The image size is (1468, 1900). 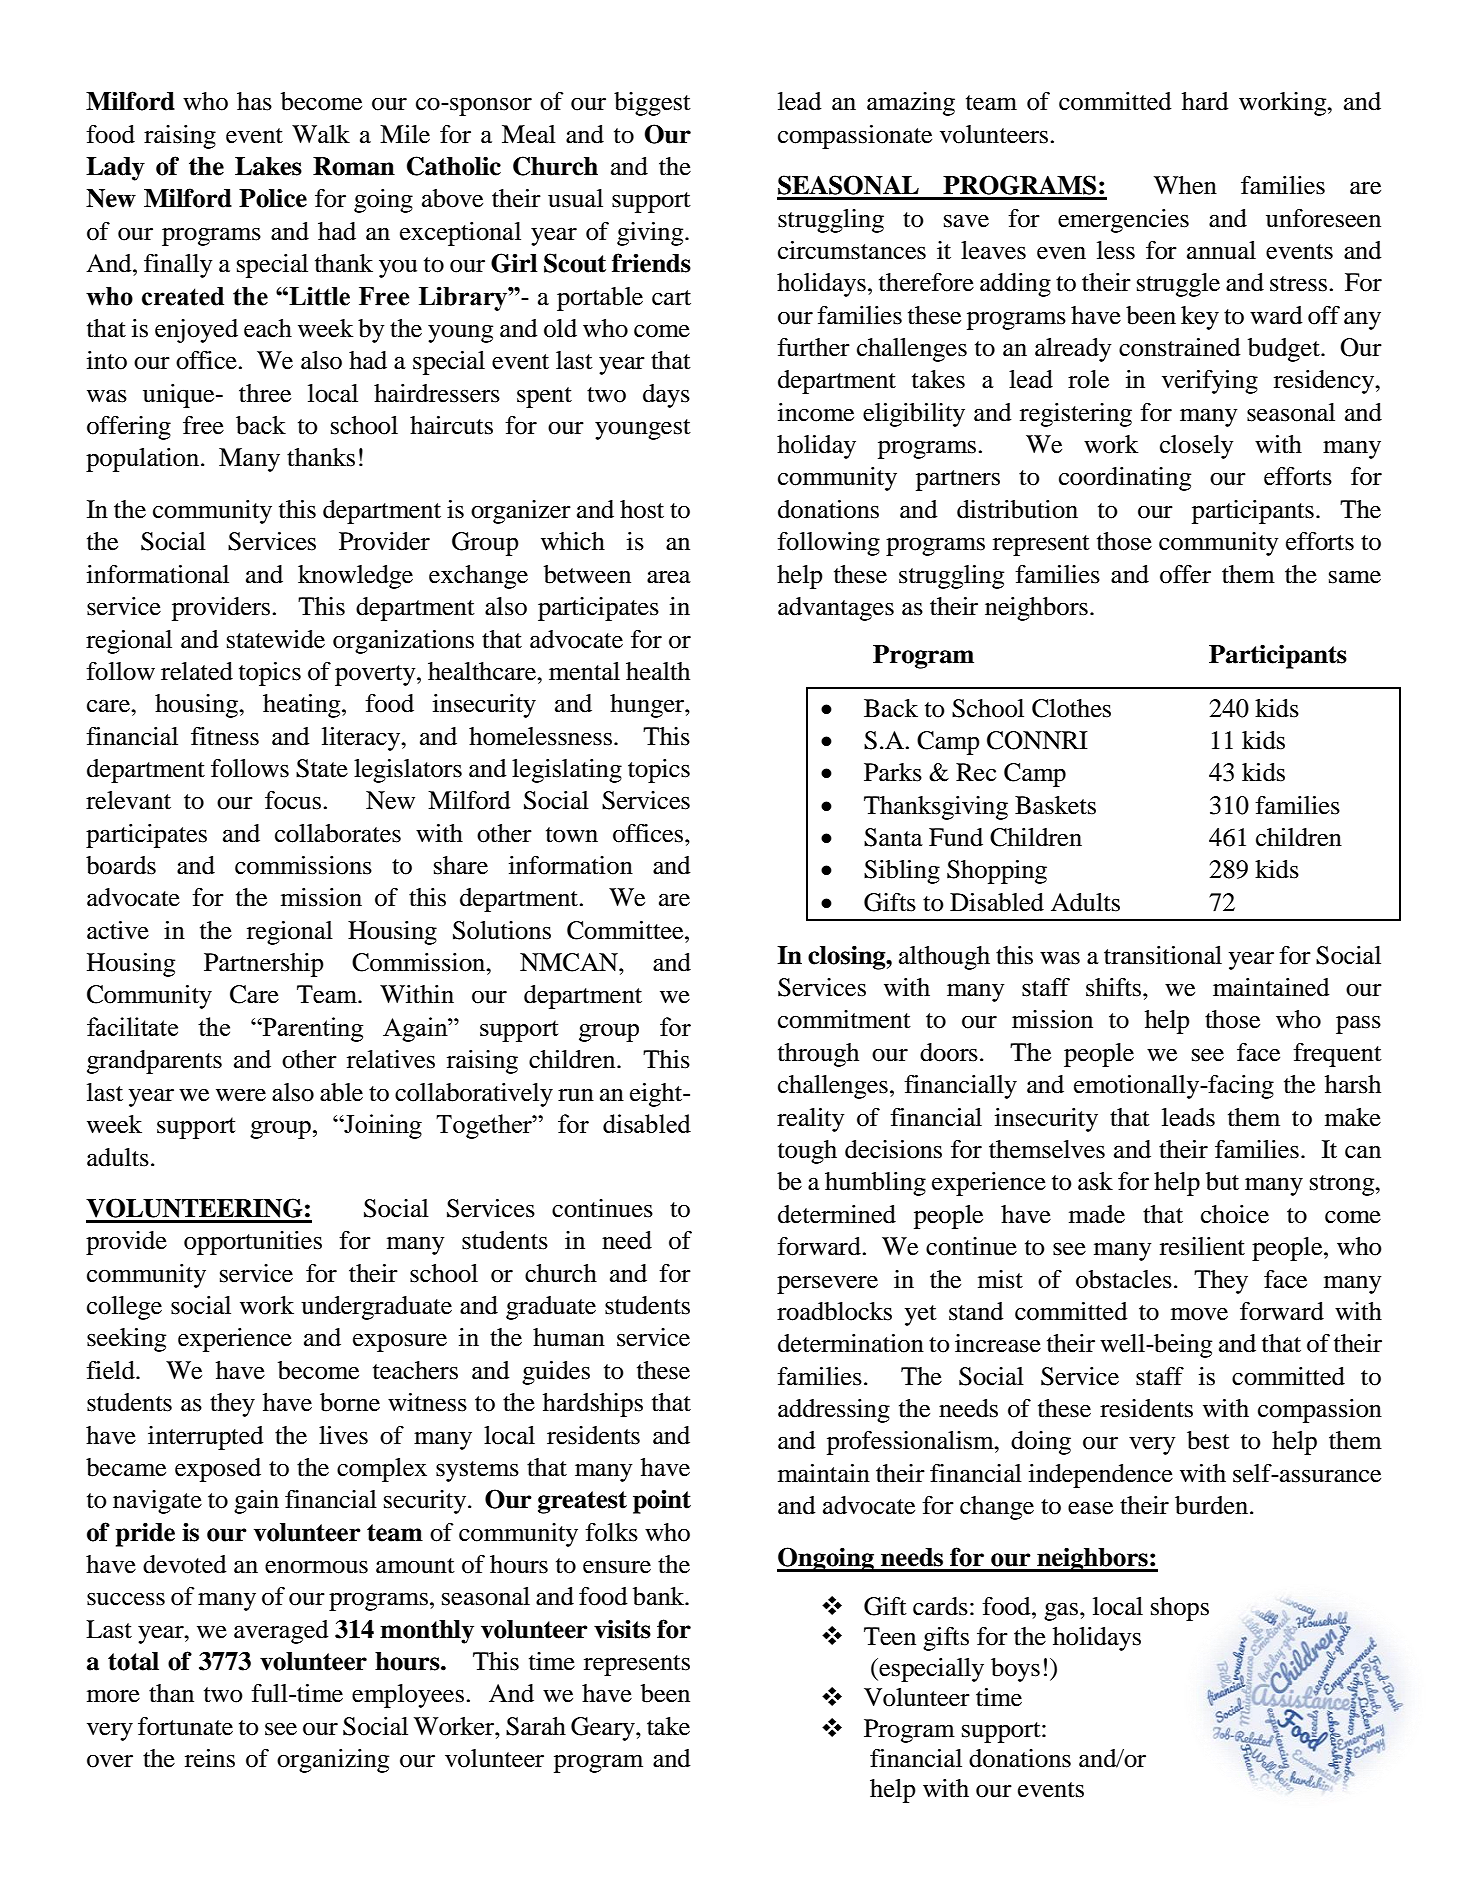 What do you see at coordinates (253, 1243) in the screenshot?
I see `opportunities` at bounding box center [253, 1243].
